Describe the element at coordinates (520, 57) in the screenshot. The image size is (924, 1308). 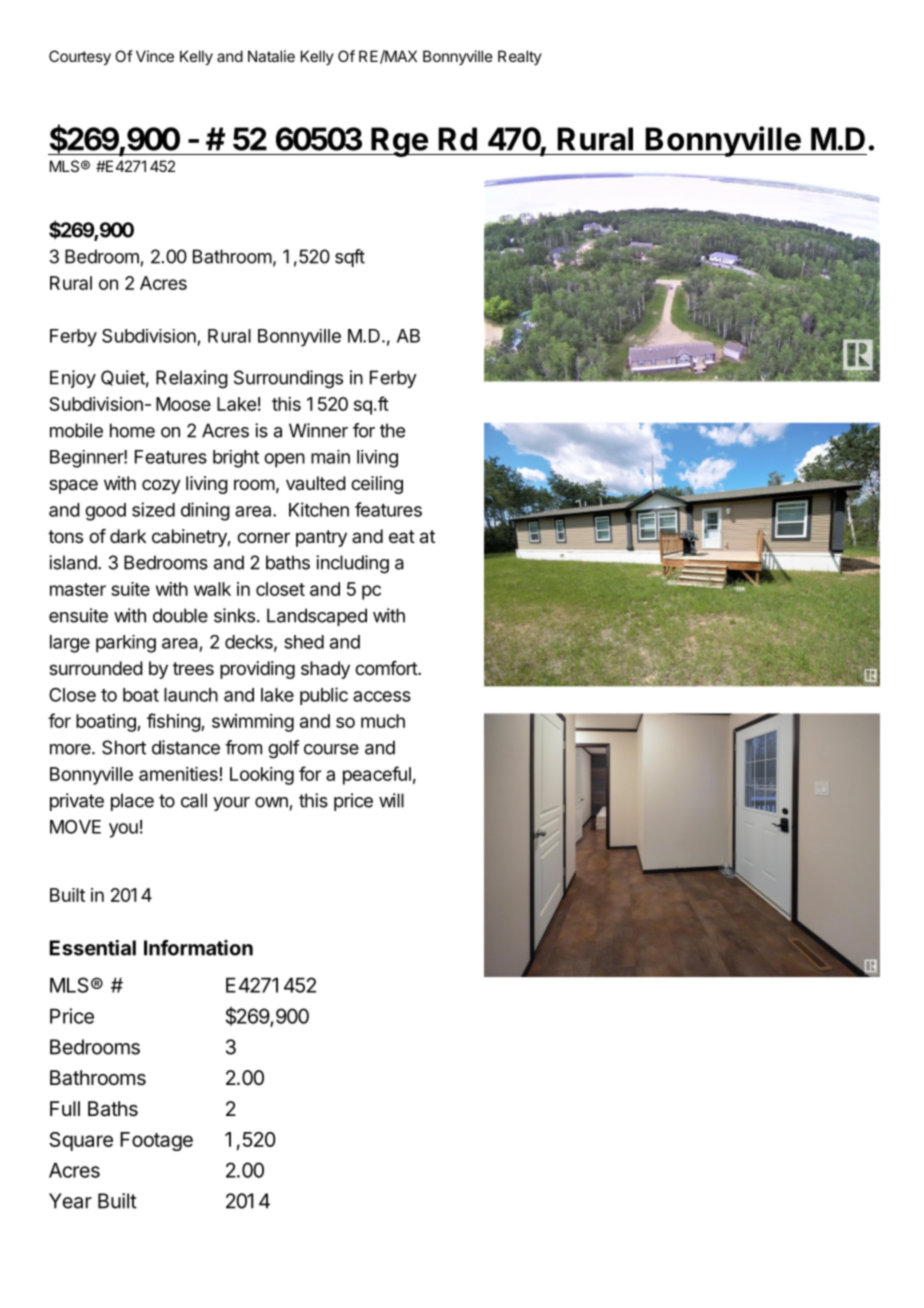
I see `Realty` at that location.
